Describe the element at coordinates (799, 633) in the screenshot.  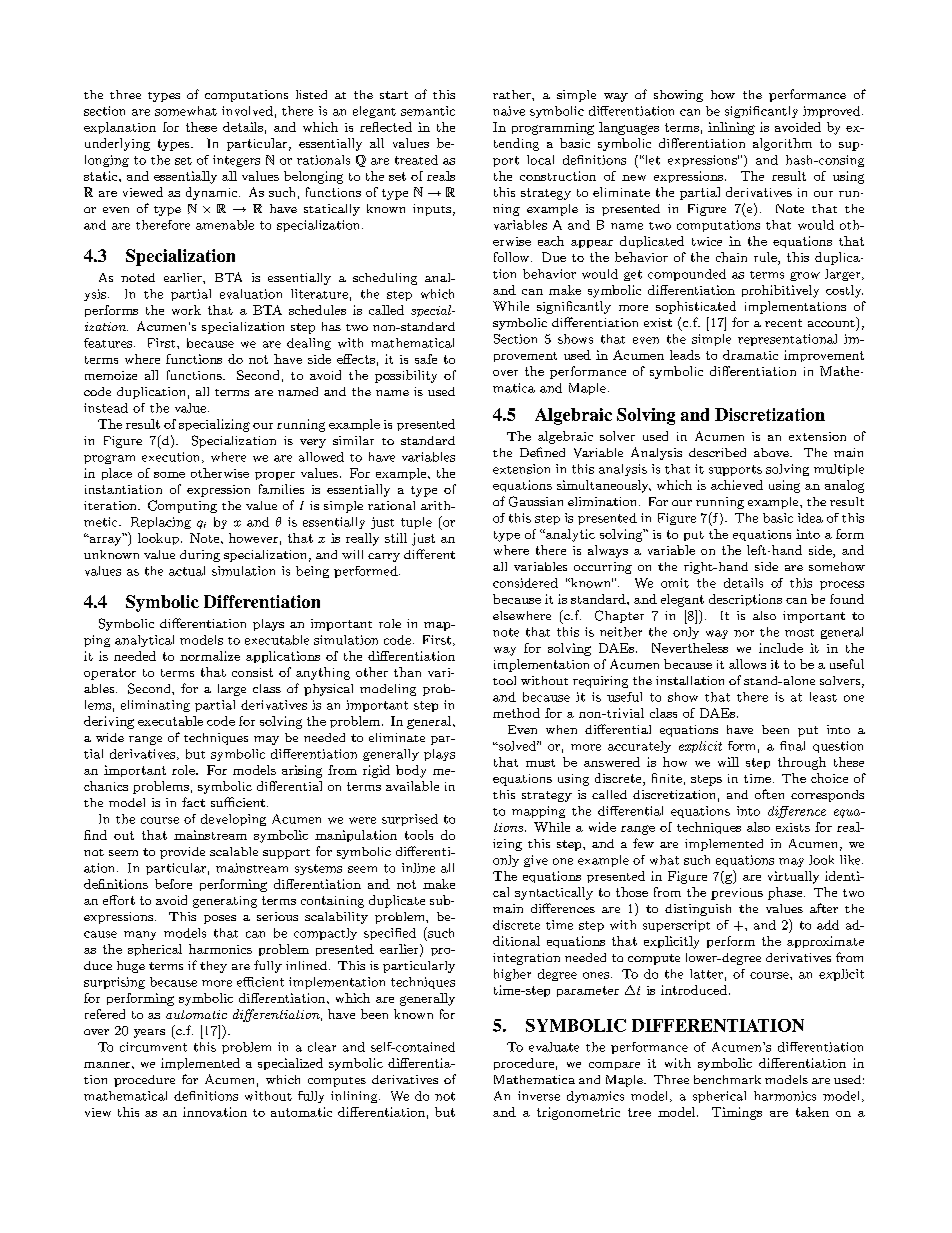
I see `most` at that location.
